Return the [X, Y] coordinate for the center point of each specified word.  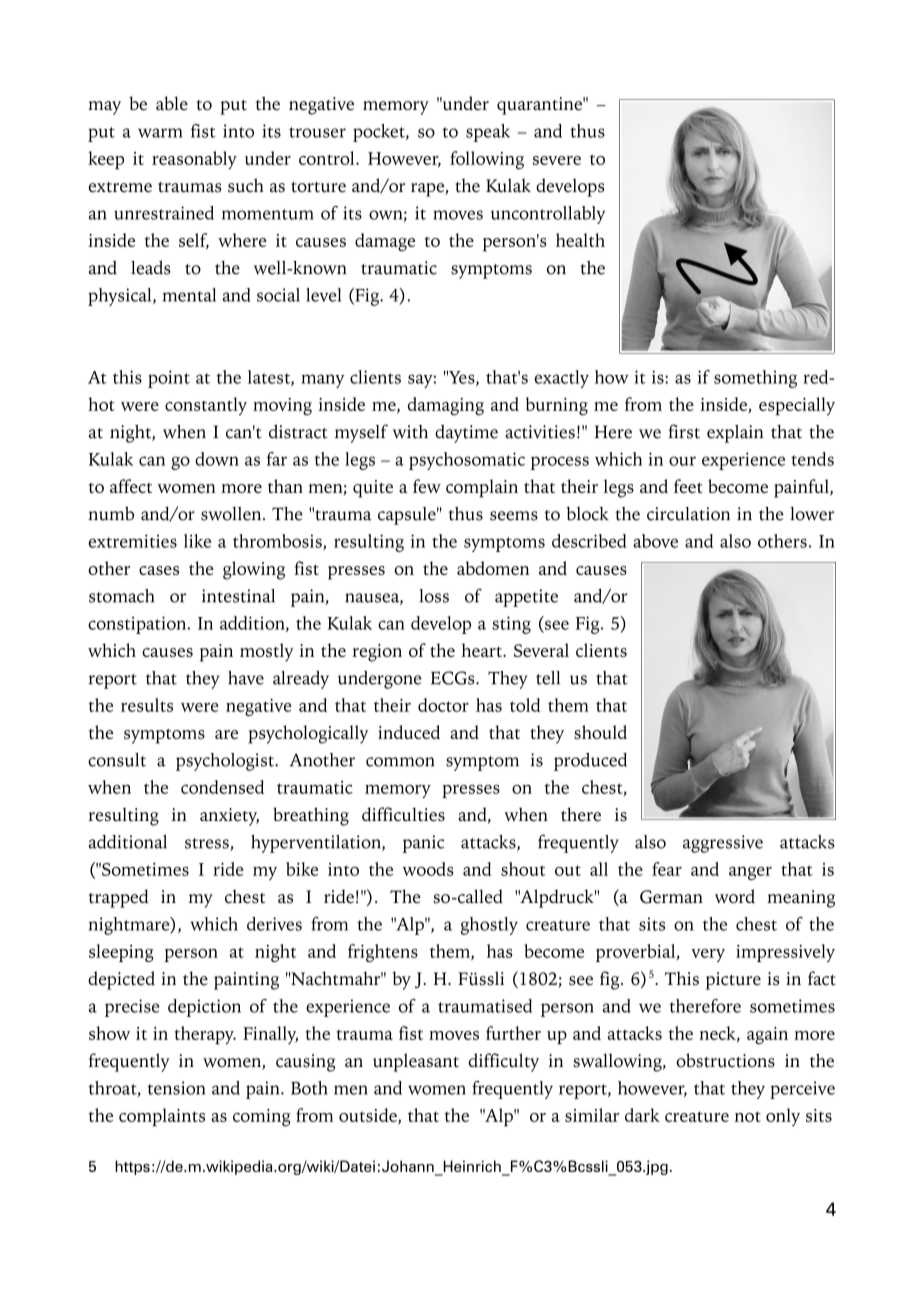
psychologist [226, 762]
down [217, 459]
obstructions [725, 1060]
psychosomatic [467, 461]
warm [160, 133]
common [400, 762]
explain [735, 434]
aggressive [723, 844]
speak [488, 133]
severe [557, 160]
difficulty [504, 1062]
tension [176, 1088]
